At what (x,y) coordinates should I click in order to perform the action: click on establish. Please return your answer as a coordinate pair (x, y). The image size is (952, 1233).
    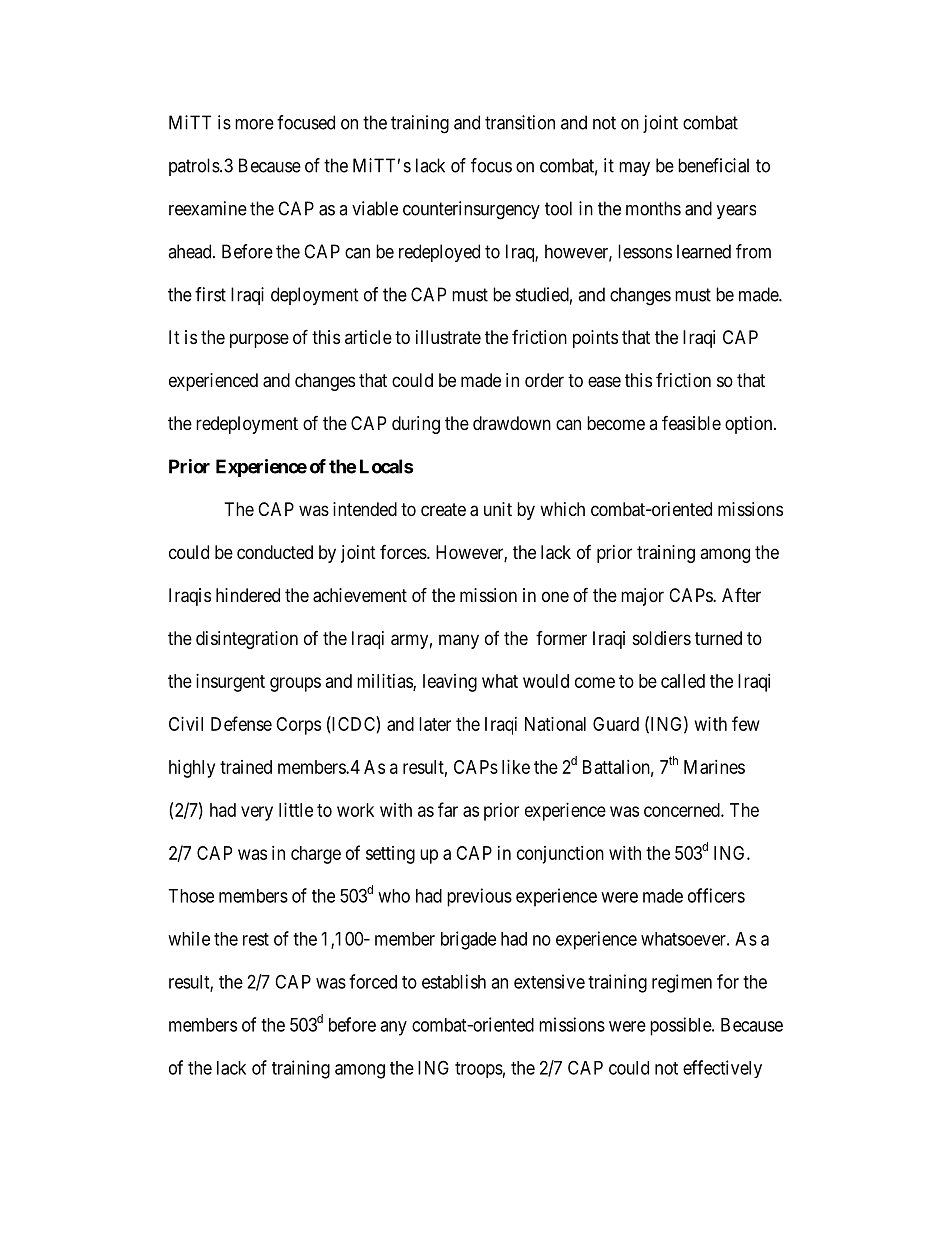
    Looking at the image, I should click on (454, 981).
